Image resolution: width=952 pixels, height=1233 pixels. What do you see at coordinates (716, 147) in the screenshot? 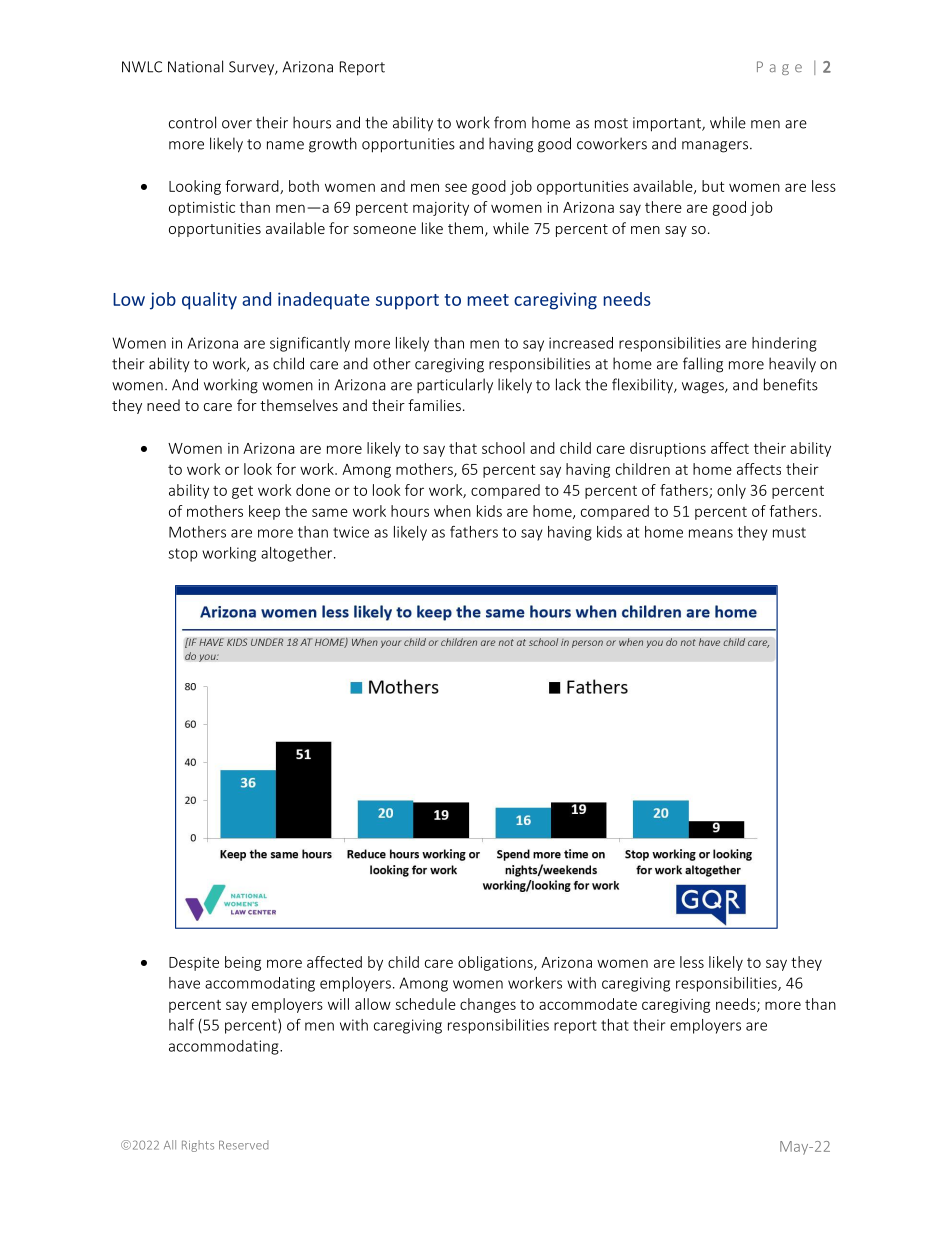
I see `managers` at bounding box center [716, 147].
